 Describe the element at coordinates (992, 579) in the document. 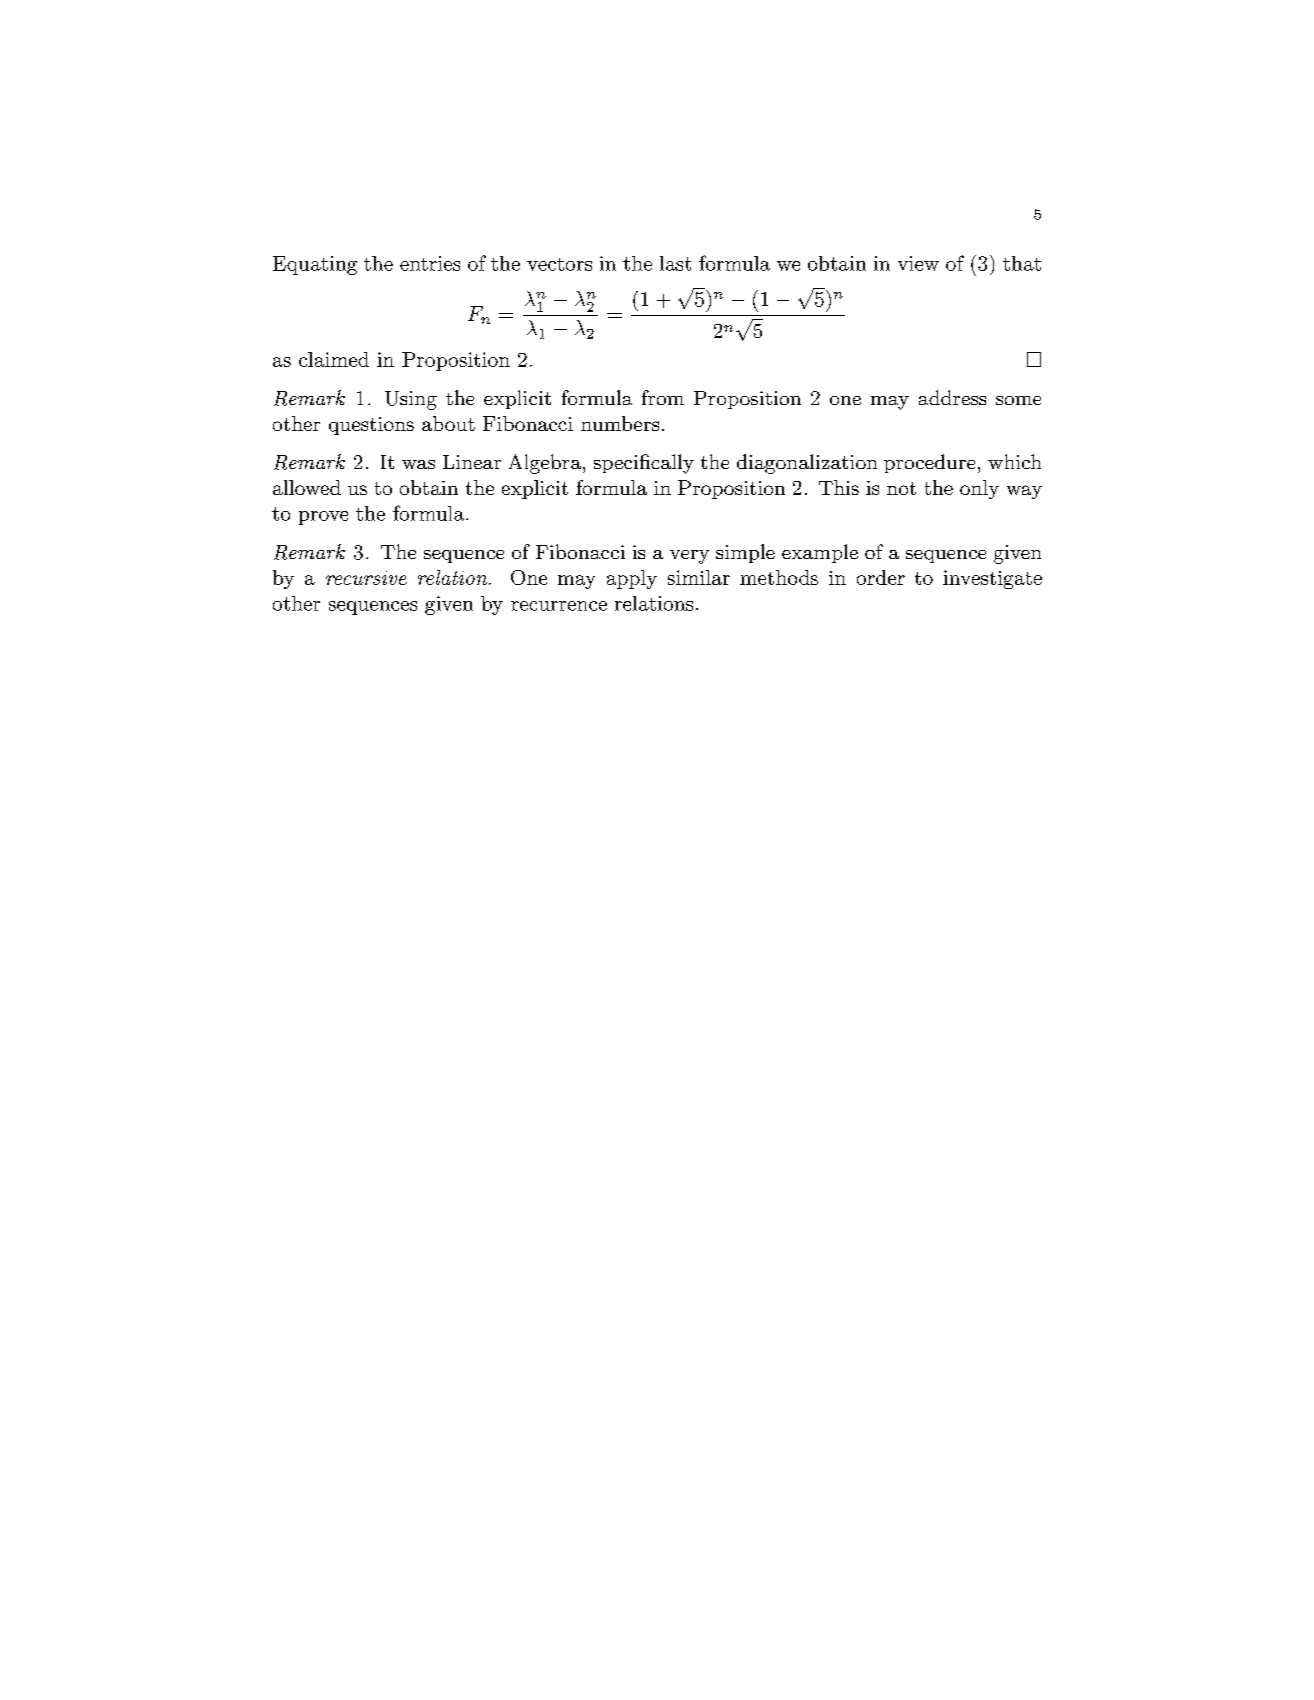

I see `investigate` at that location.
